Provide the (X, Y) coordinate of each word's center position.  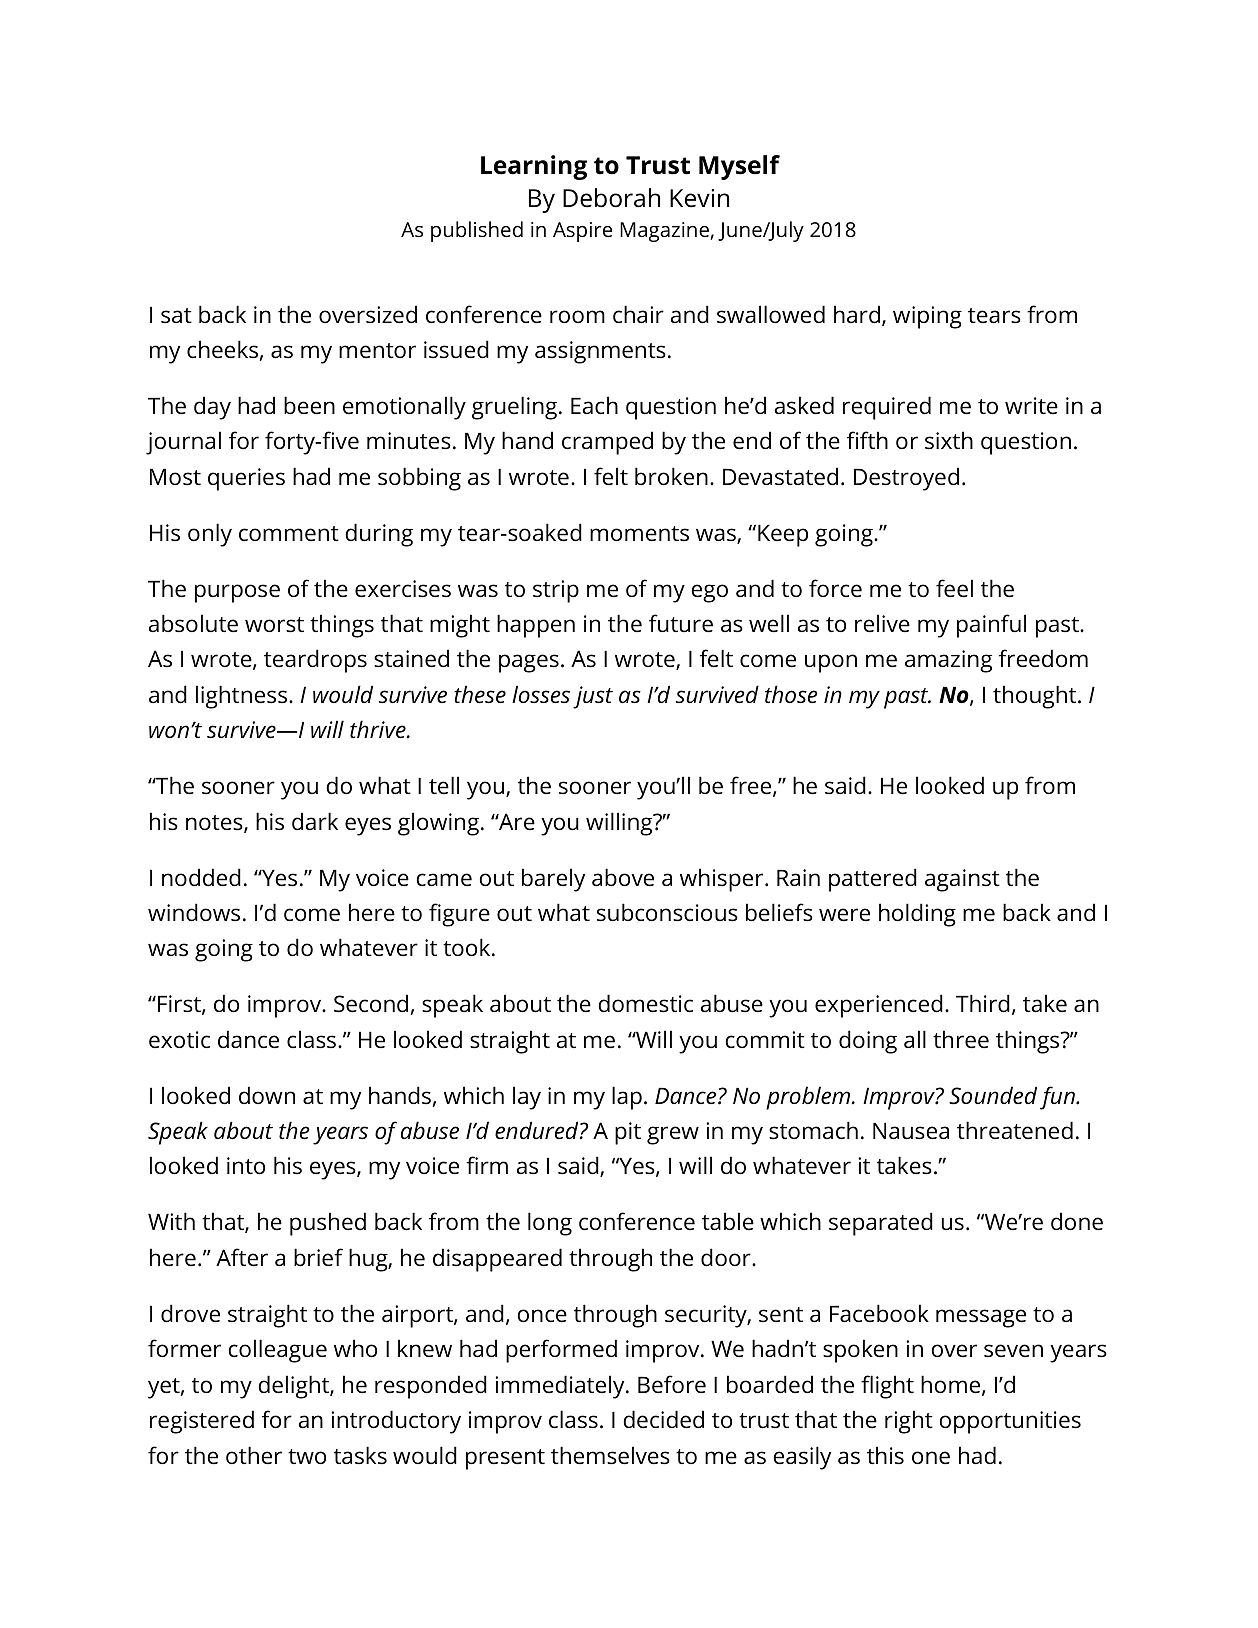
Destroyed (906, 479)
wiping (927, 317)
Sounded (993, 1095)
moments (639, 534)
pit (628, 1133)
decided (663, 1419)
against (962, 880)
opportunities (1010, 1422)
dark (315, 821)
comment (289, 534)
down (267, 1095)
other (254, 1455)
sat (176, 316)
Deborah (611, 198)
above (623, 877)
